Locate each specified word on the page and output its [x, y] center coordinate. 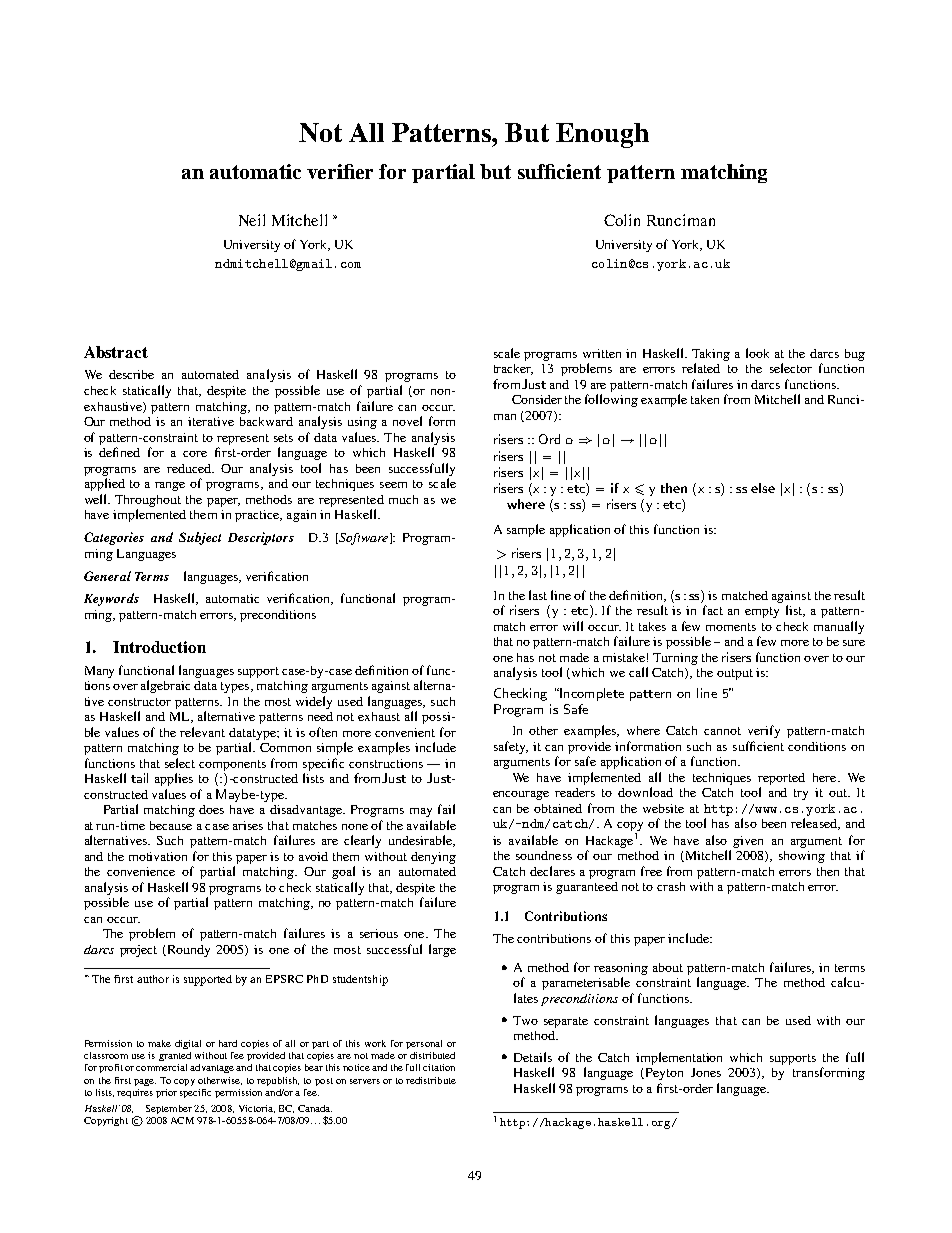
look [757, 353]
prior [166, 1093]
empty [762, 612]
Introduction [159, 647]
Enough [602, 135]
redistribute [431, 1080]
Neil [252, 220]
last [538, 595]
